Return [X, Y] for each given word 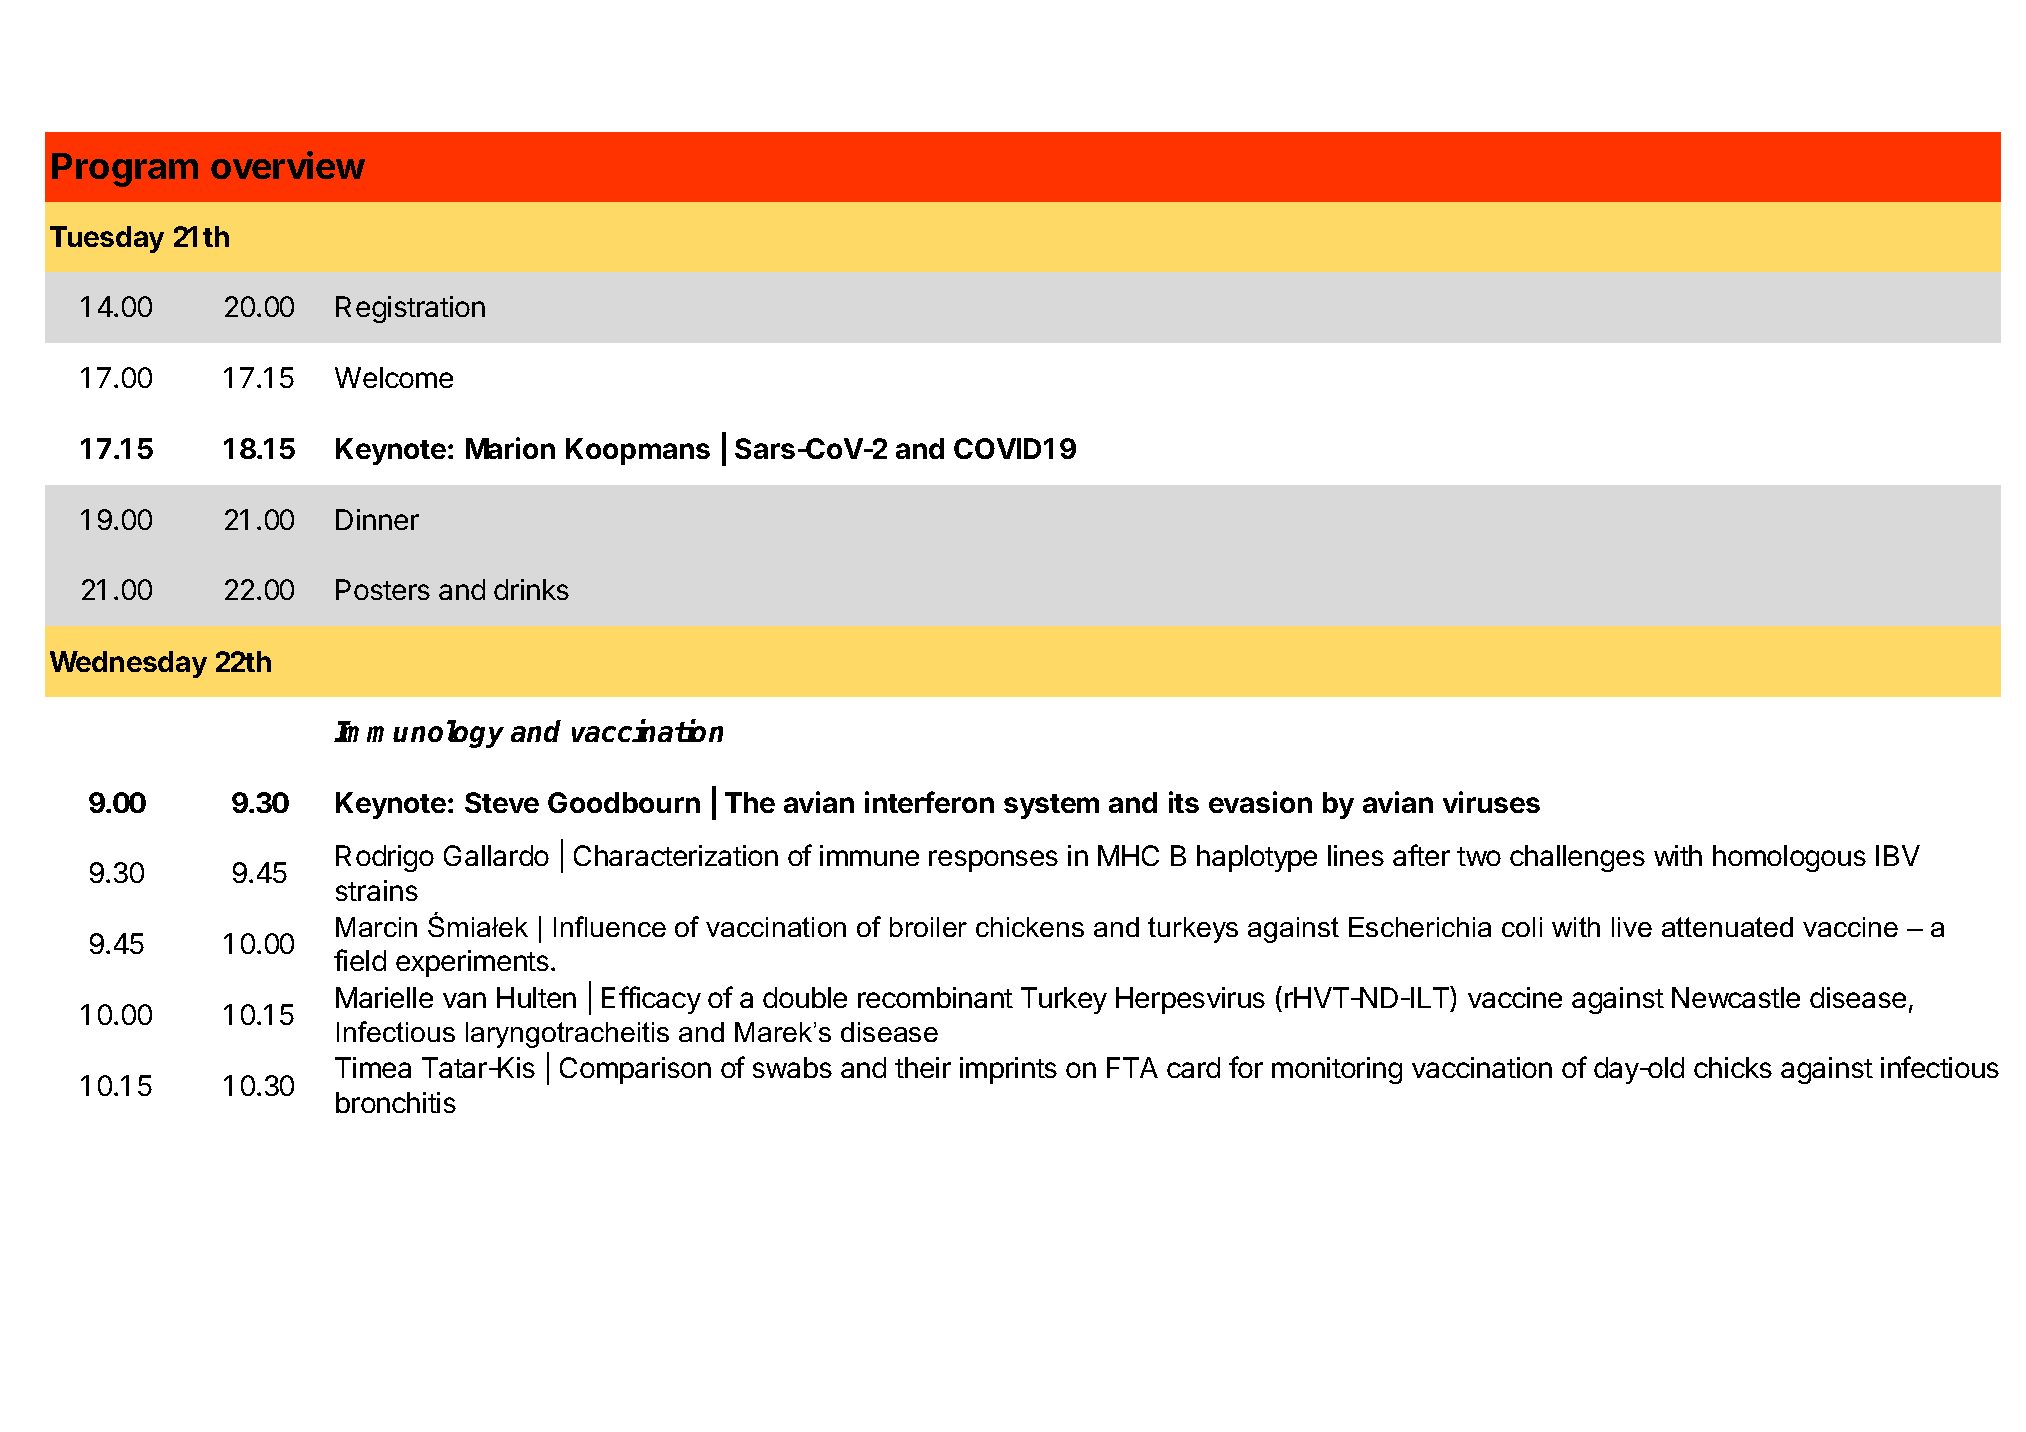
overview [288, 165]
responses [993, 861]
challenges [1577, 858]
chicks [1733, 1067]
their [923, 1067]
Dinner [377, 519]
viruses [1491, 802]
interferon [929, 802]
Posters [383, 589]
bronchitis [396, 1102]
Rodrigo [385, 858]
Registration [410, 309]
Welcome [394, 377]
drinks [531, 589]
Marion [510, 448]
